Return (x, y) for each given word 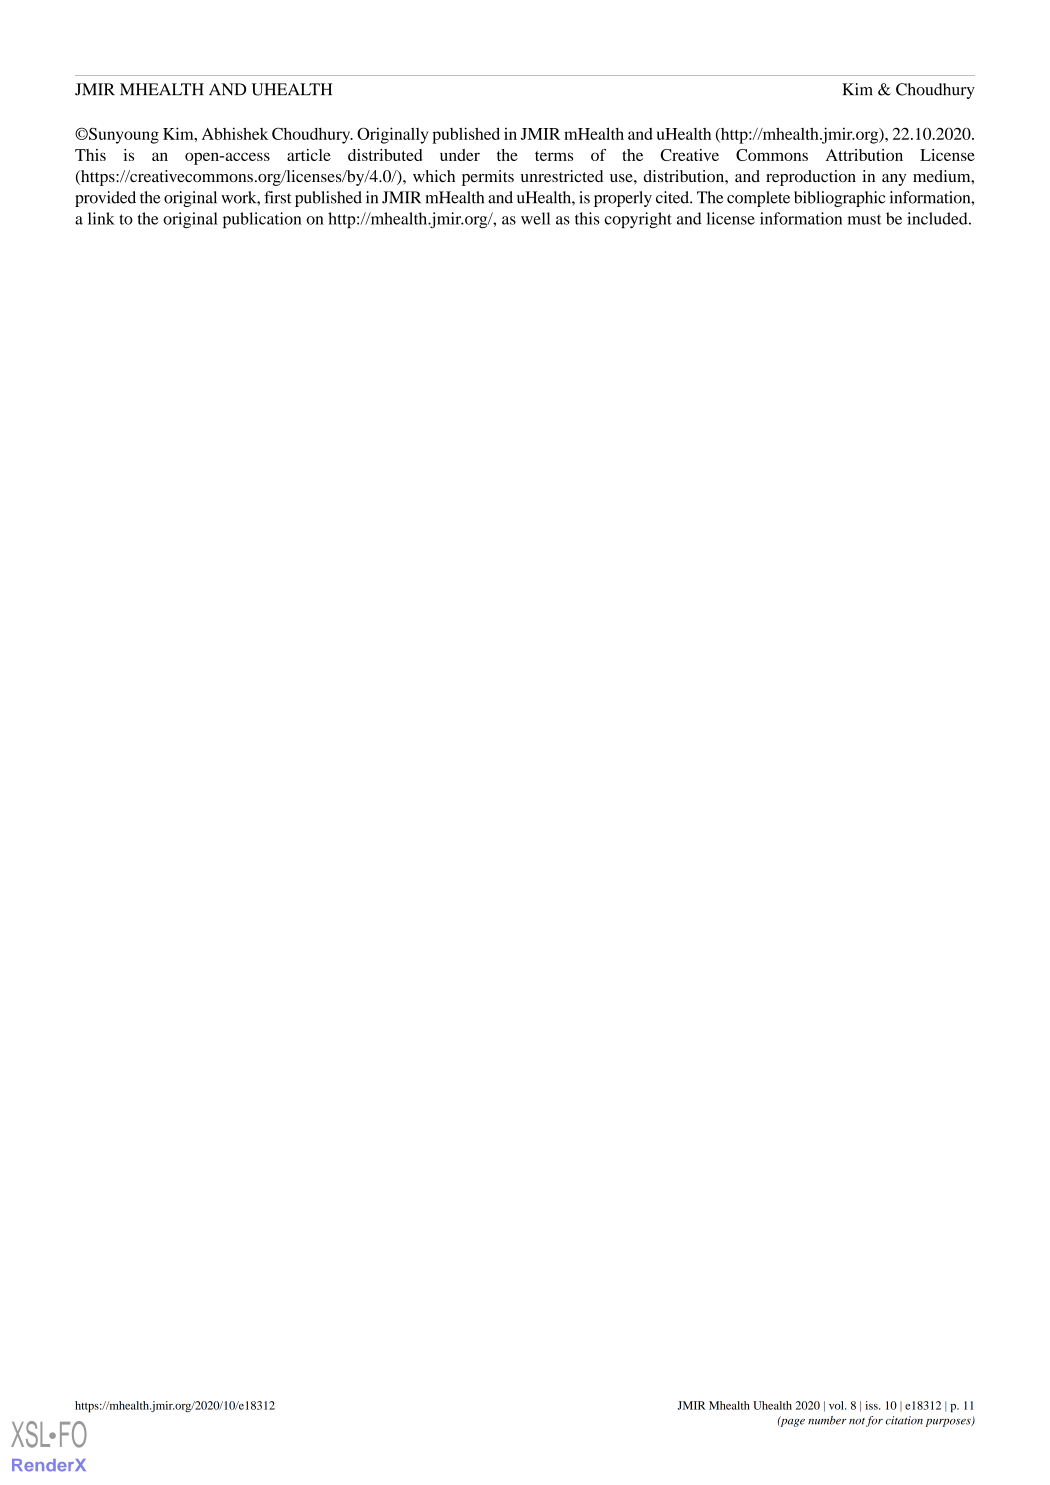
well (535, 218)
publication (262, 220)
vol (837, 1405)
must (865, 219)
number (827, 1420)
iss (872, 1405)
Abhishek (235, 133)
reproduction (811, 178)
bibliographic (839, 199)
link (101, 218)
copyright (638, 220)
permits (488, 178)
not (857, 1421)
